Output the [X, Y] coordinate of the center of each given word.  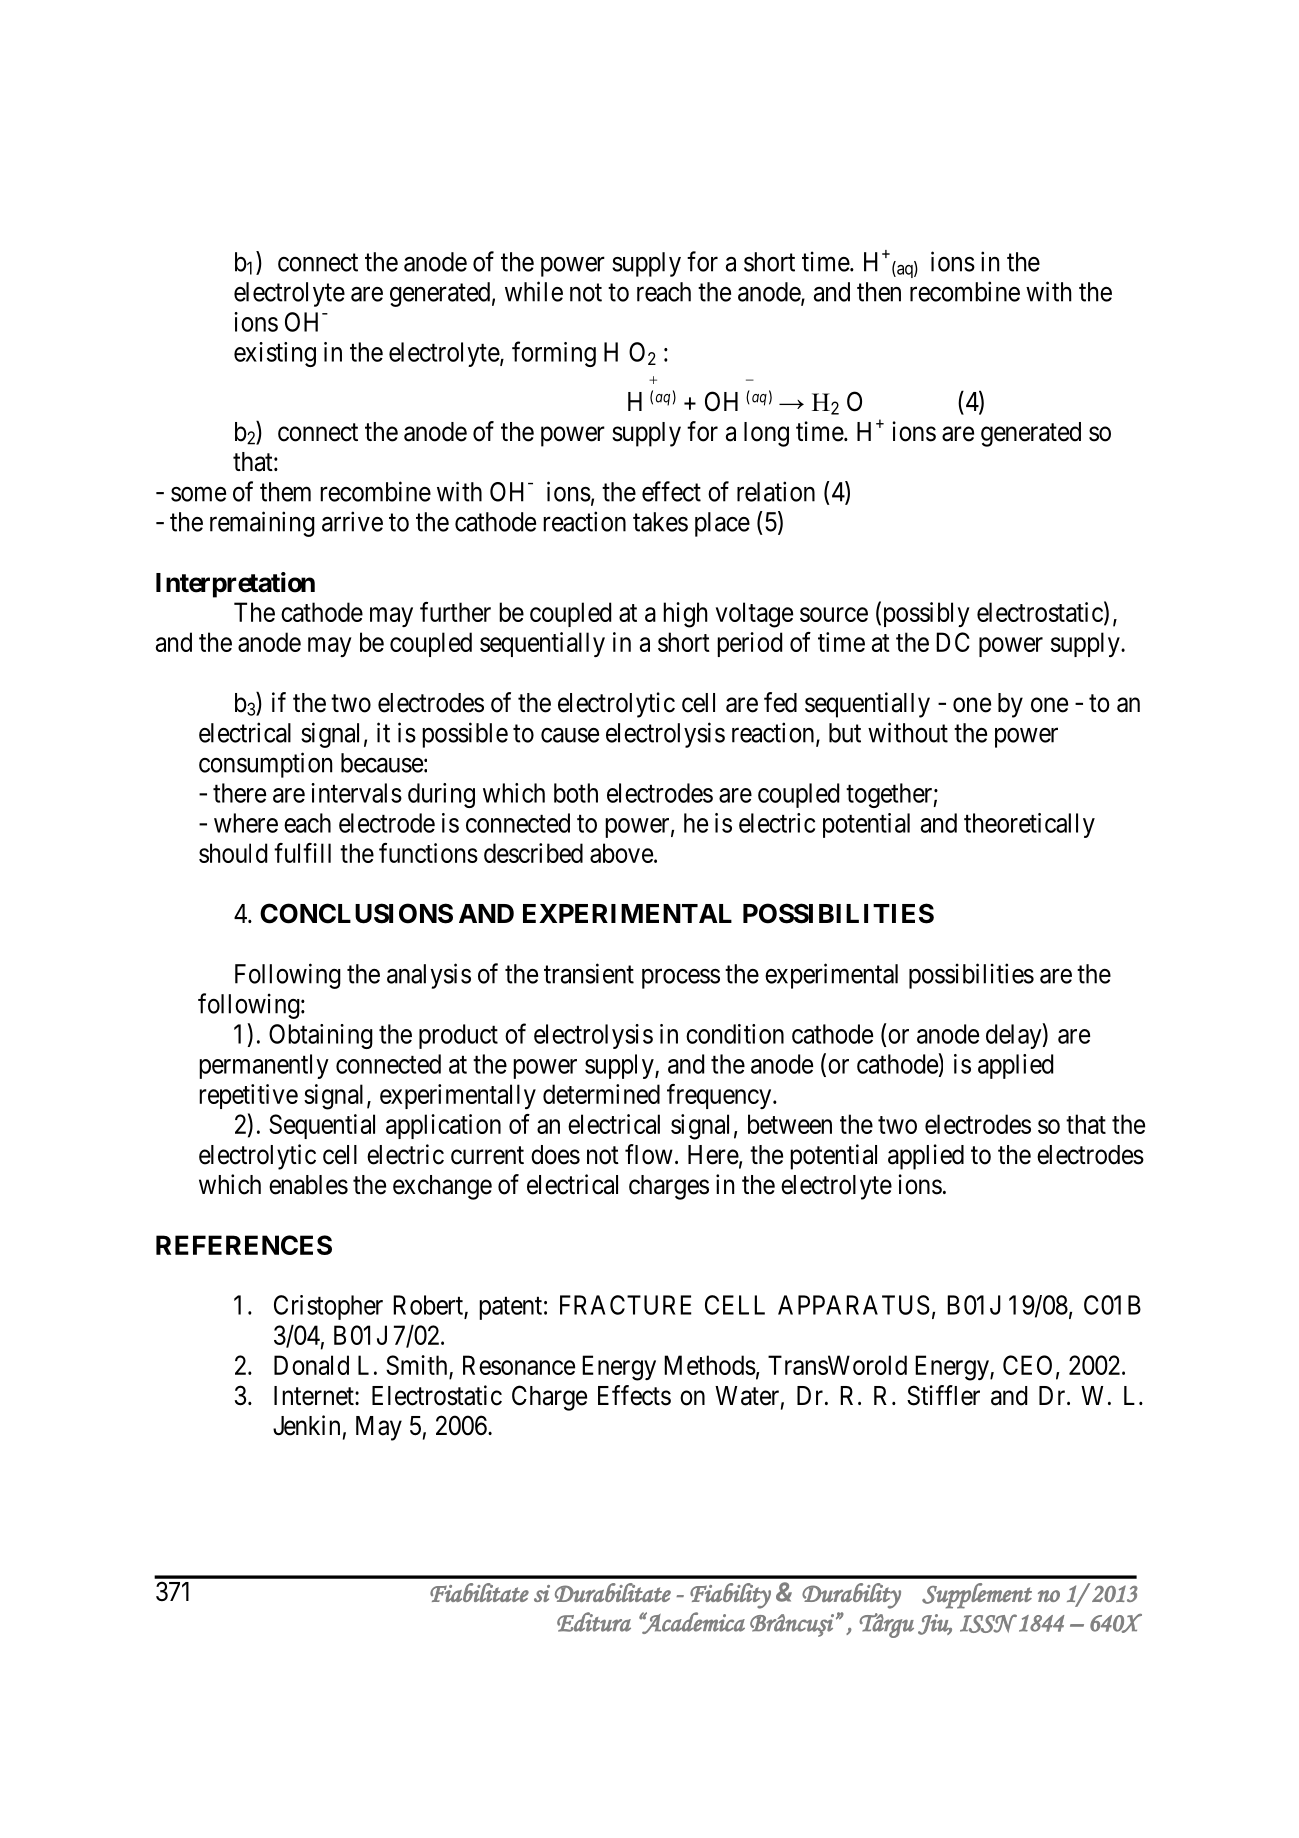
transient [589, 973]
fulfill [302, 853]
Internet [315, 1396]
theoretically [1029, 825]
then [879, 292]
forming [554, 354]
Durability [851, 1596]
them [285, 492]
